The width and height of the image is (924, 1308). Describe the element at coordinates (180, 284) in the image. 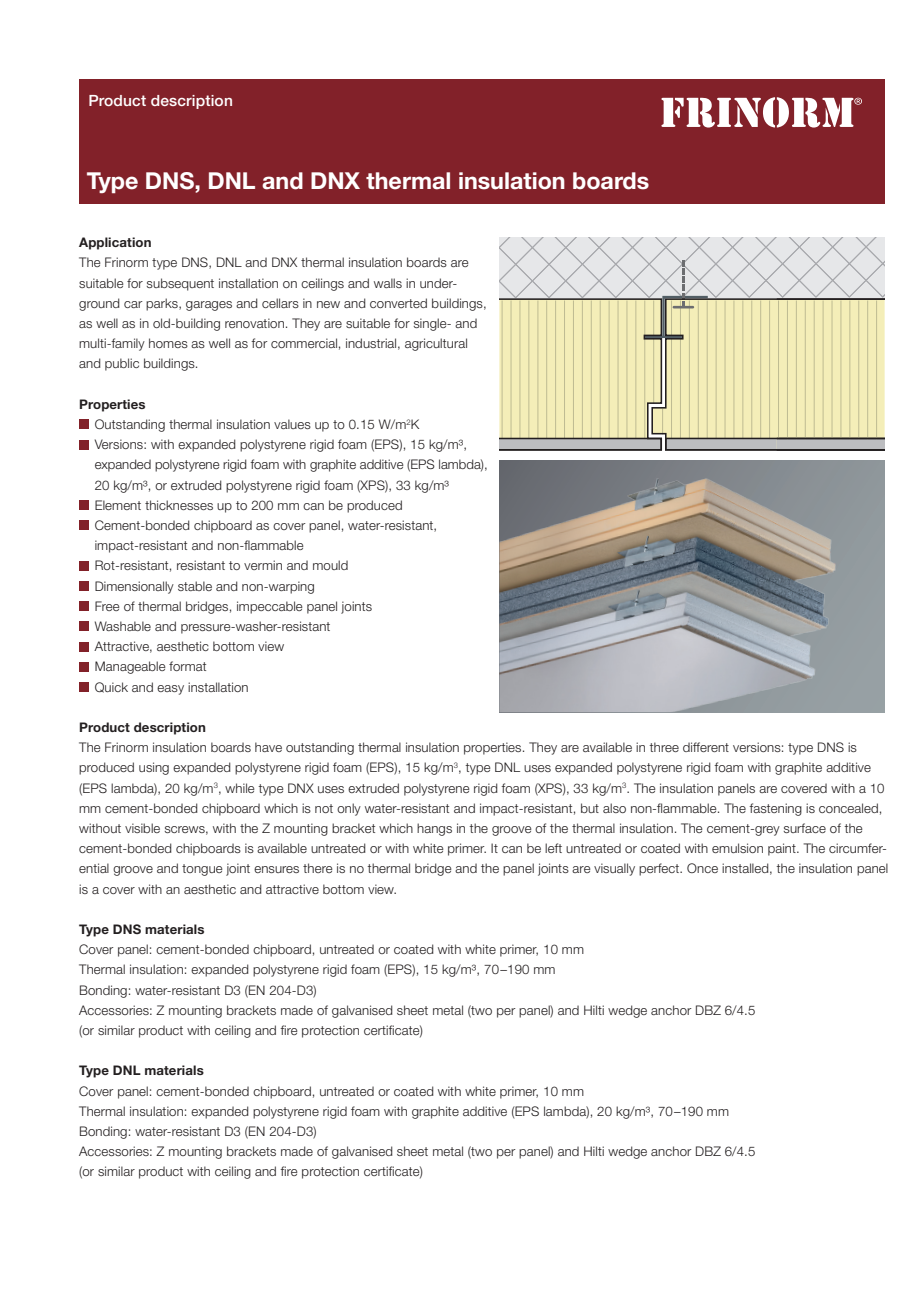

I see `subsequent` at that location.
